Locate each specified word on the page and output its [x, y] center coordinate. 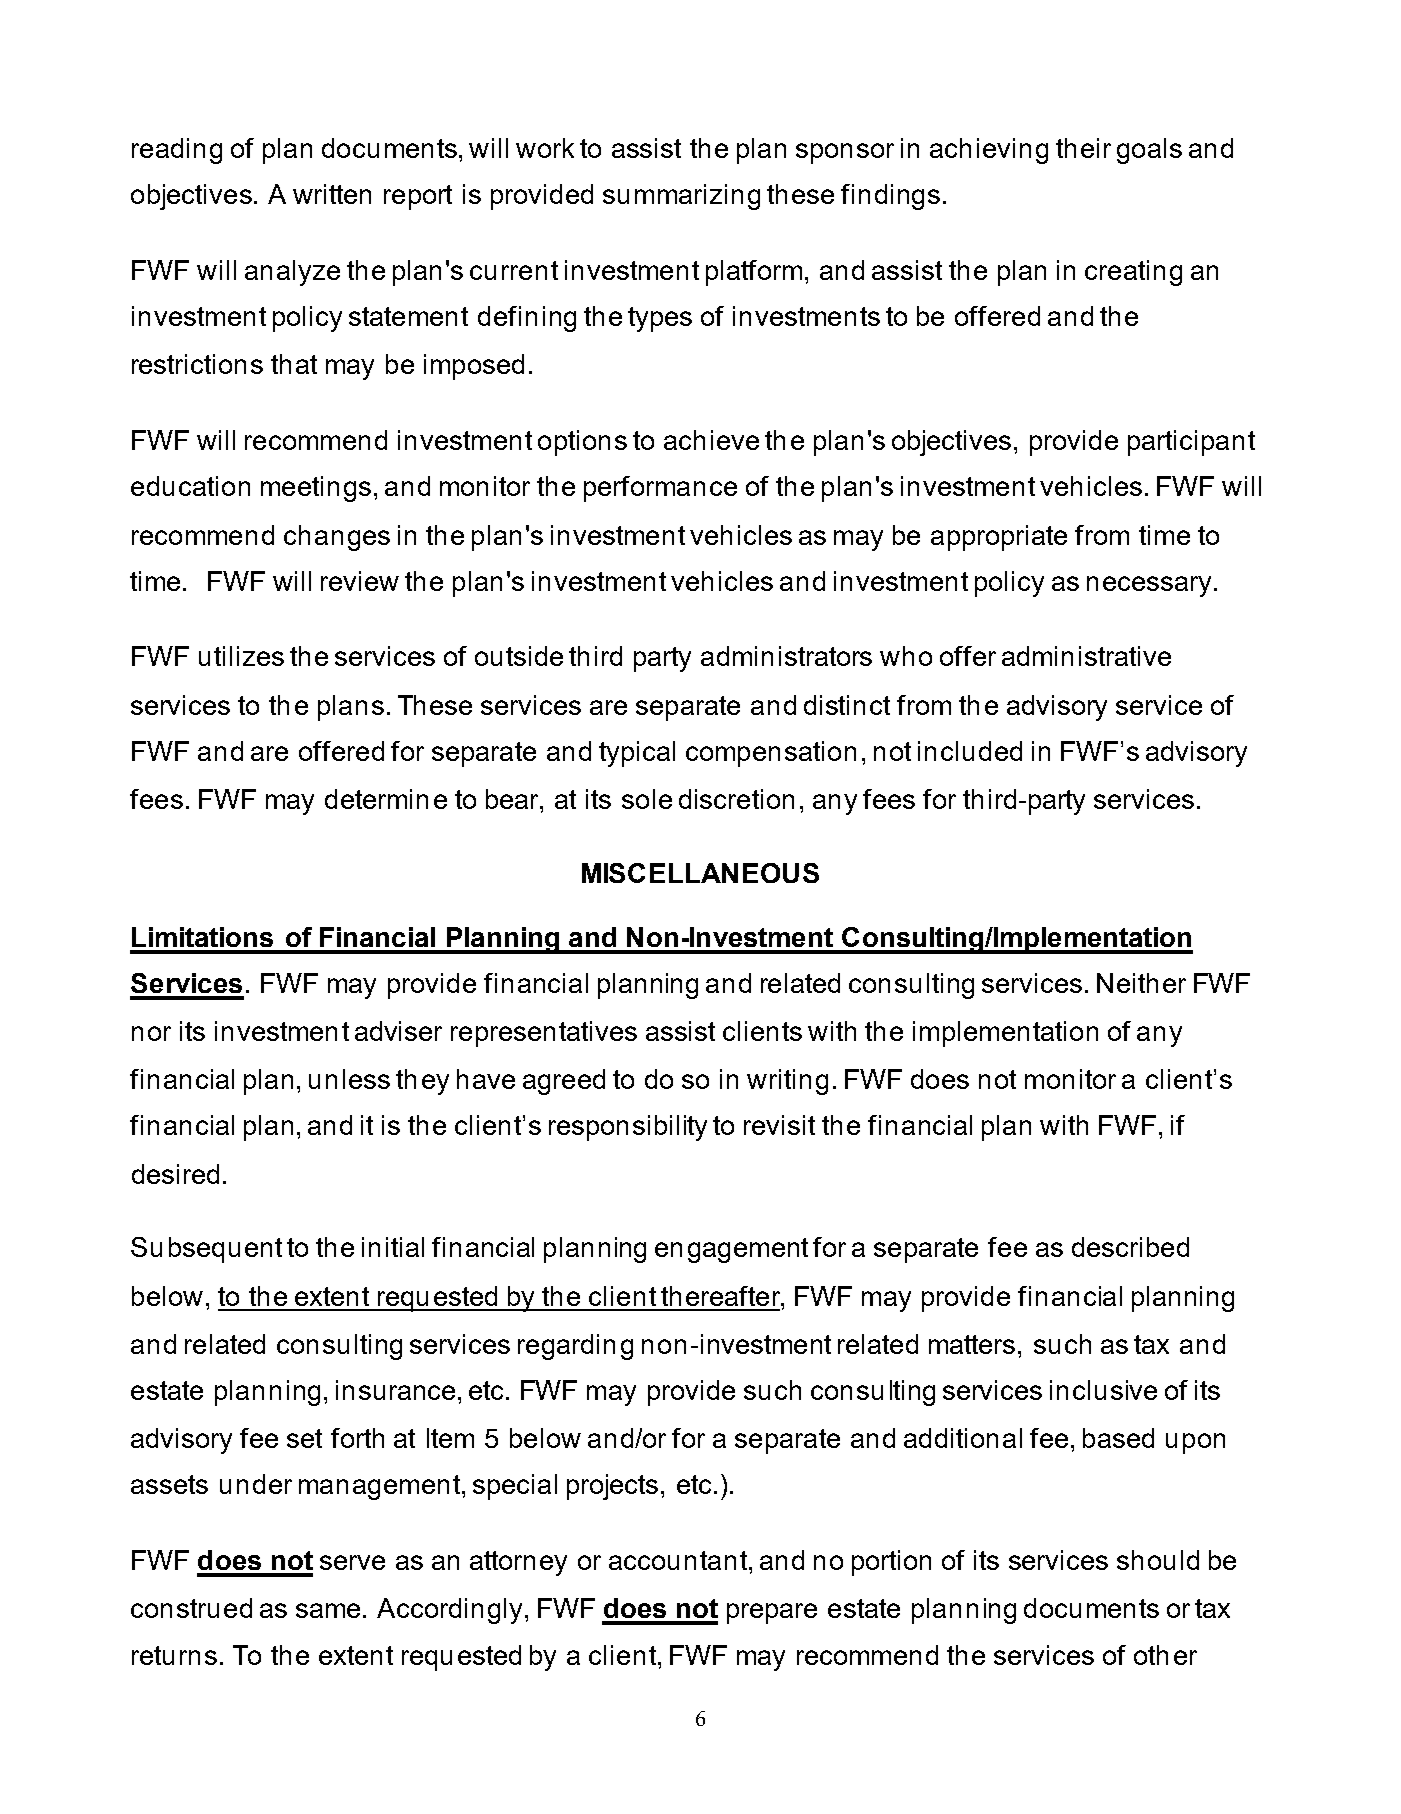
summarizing [681, 197]
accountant [679, 1560]
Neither [1141, 983]
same [328, 1610]
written [332, 194]
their [1083, 148]
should [1158, 1560]
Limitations [202, 937]
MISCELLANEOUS [700, 873]
